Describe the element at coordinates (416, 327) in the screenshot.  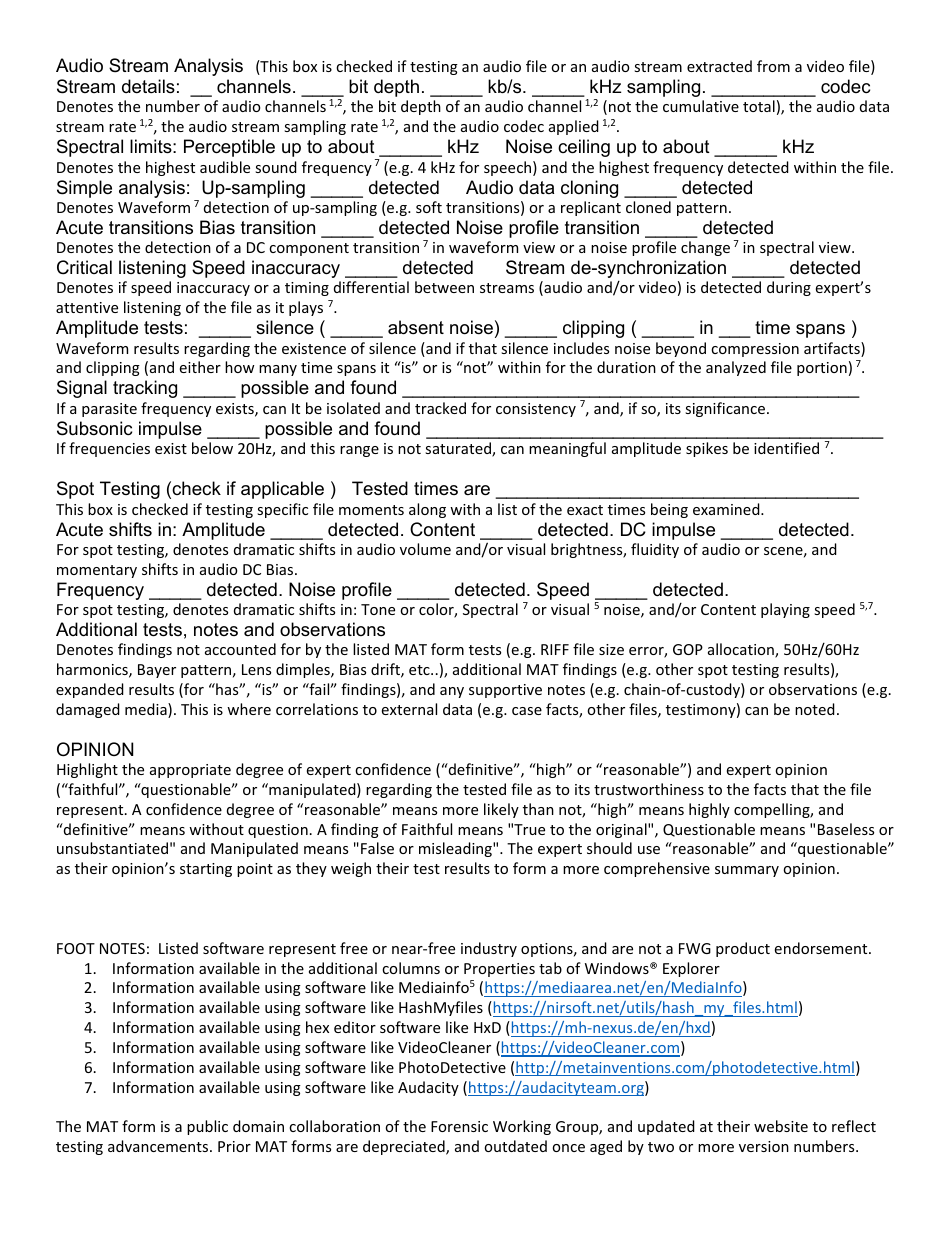
I see `absent` at that location.
